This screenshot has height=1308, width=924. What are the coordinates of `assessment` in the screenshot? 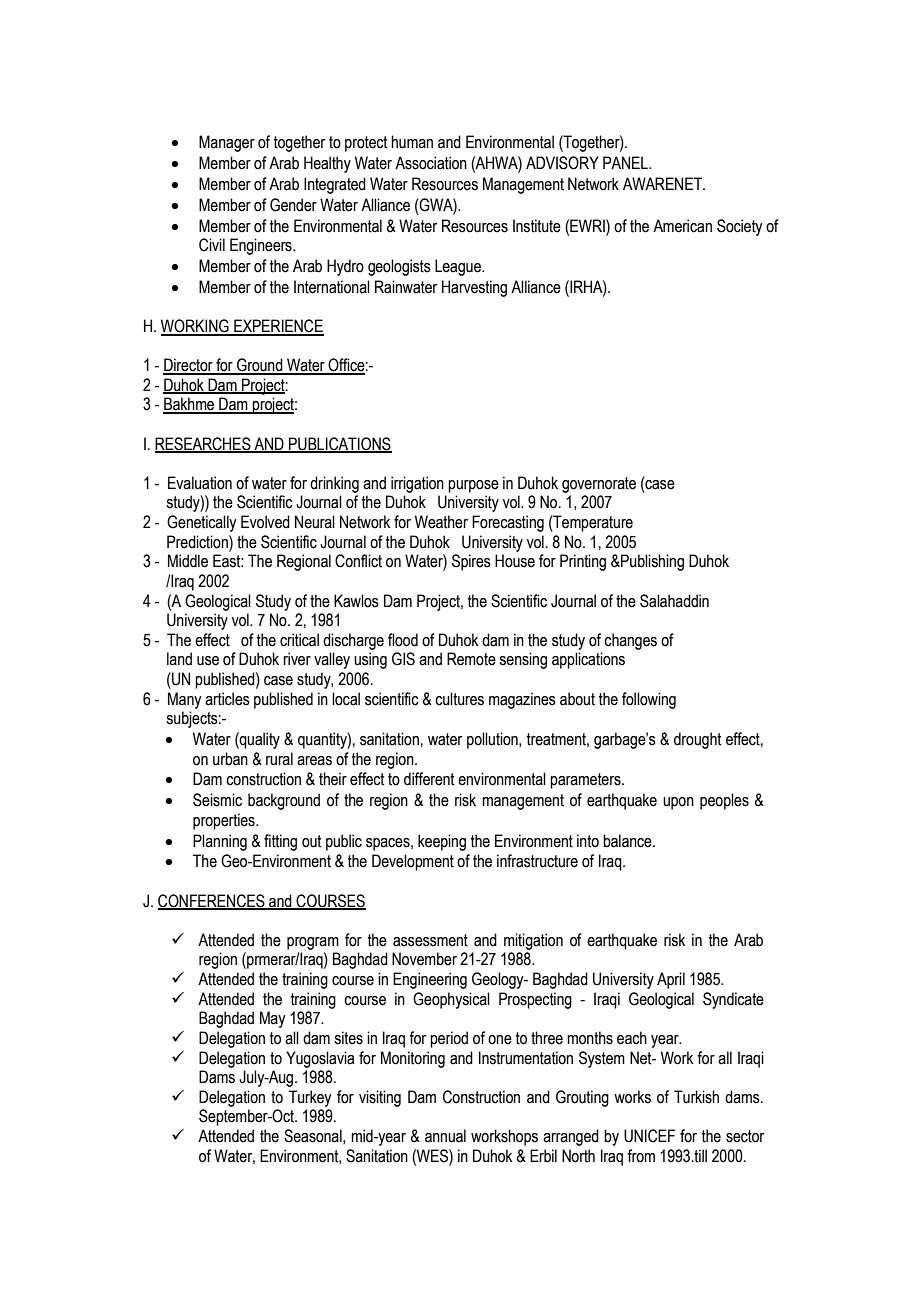 It's located at (430, 940).
